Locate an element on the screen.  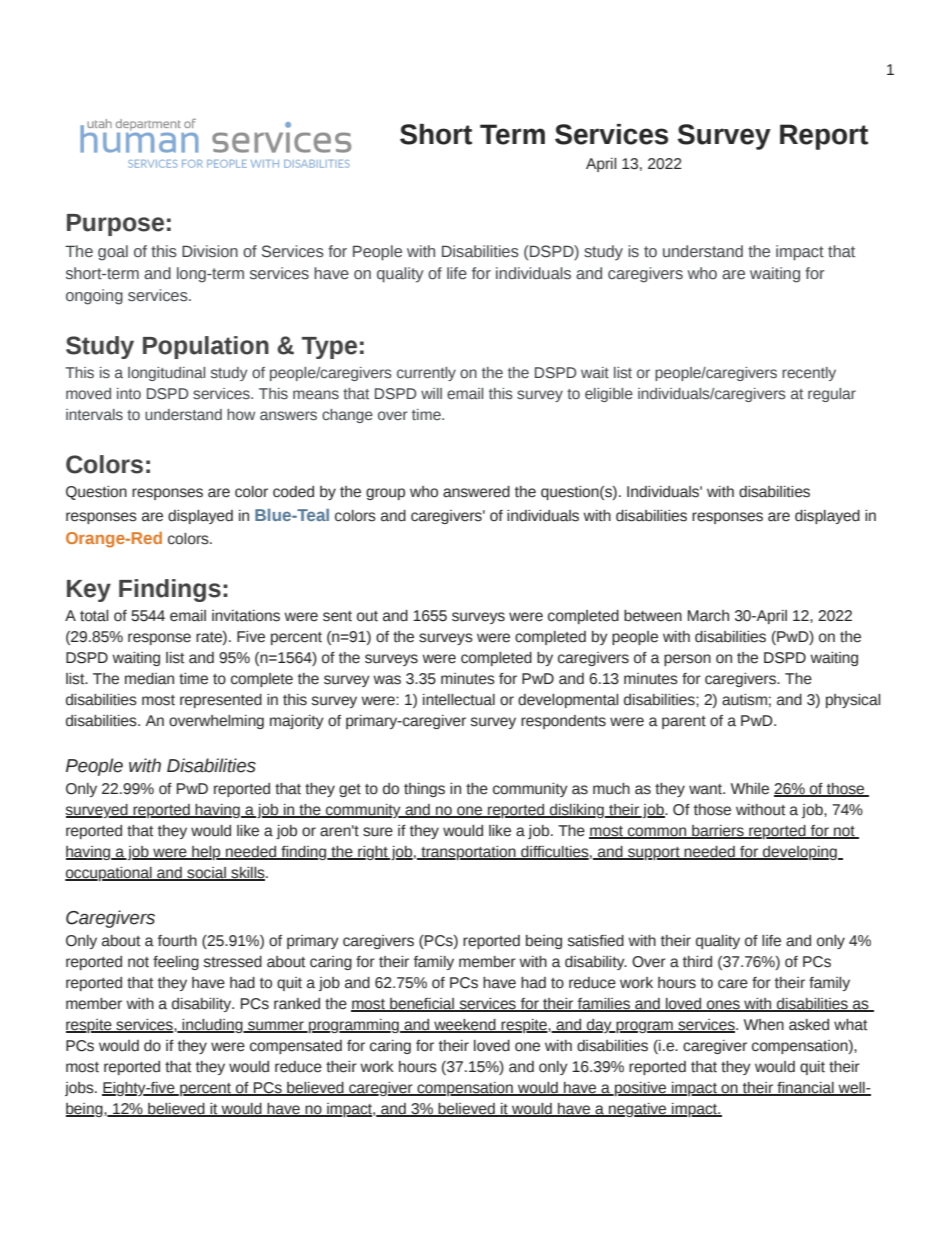
will is located at coordinates (431, 393).
